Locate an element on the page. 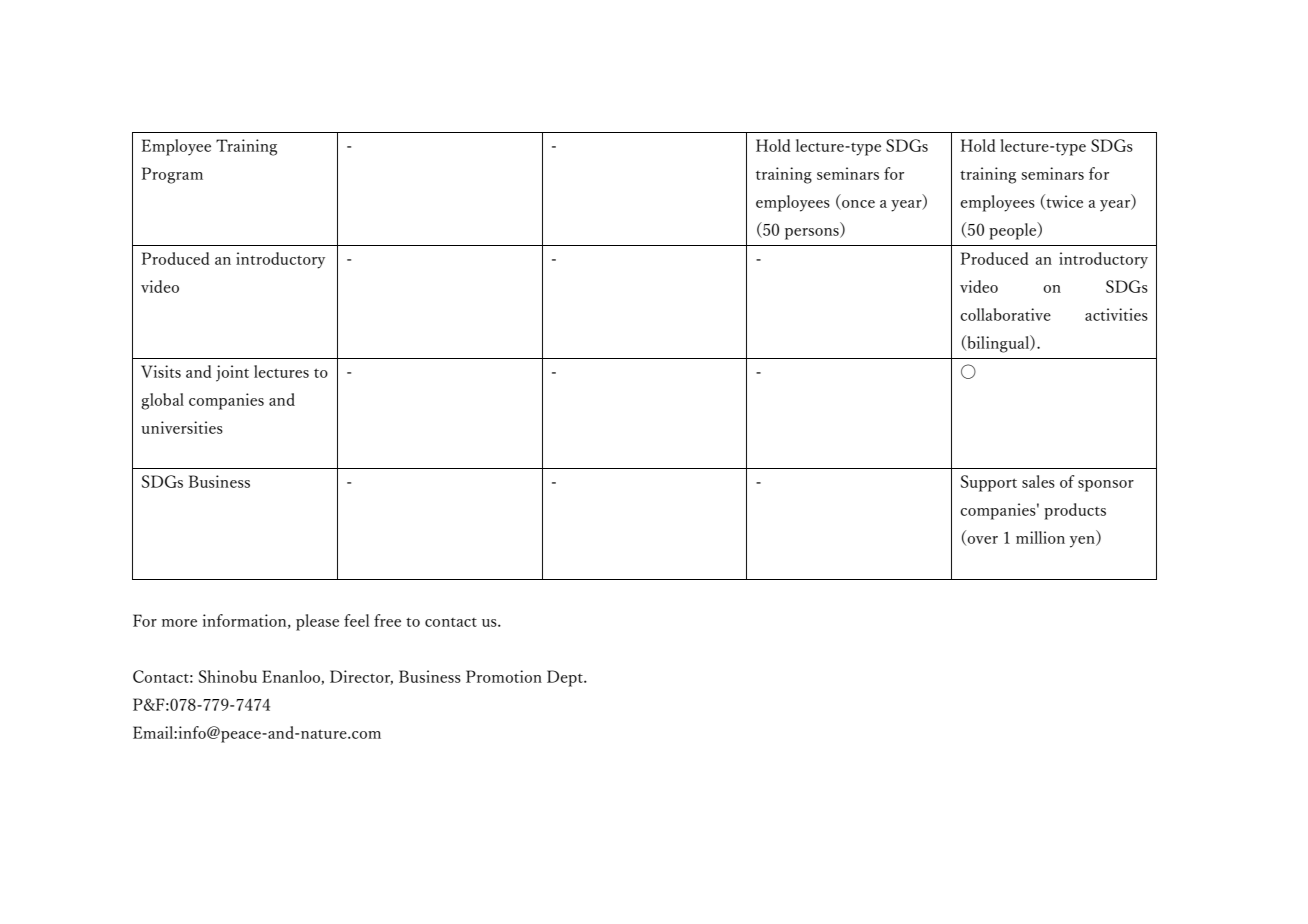 The image size is (1308, 924). Dept is located at coordinates (566, 678).
